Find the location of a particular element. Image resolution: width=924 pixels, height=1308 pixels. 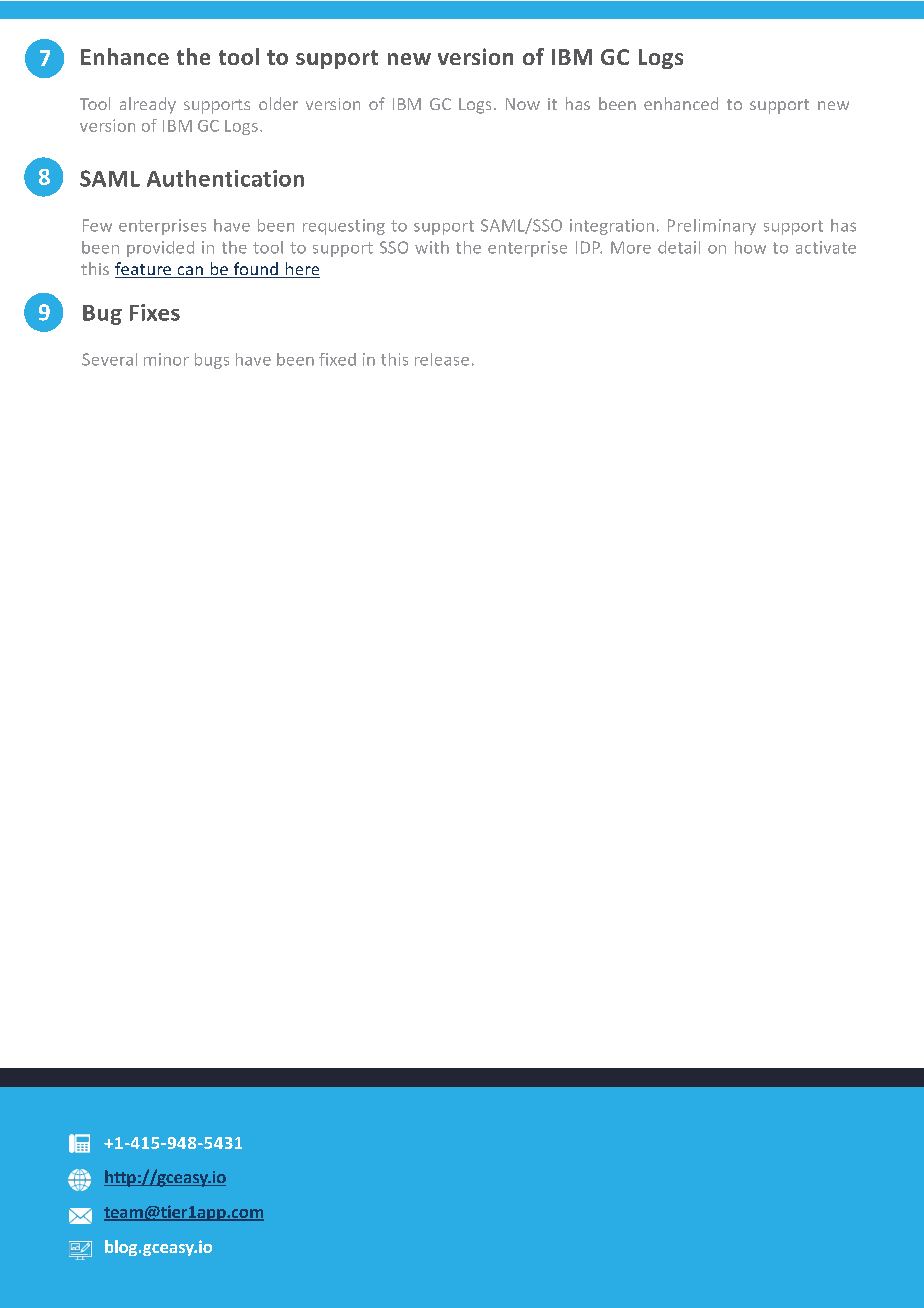

already is located at coordinates (148, 105).
